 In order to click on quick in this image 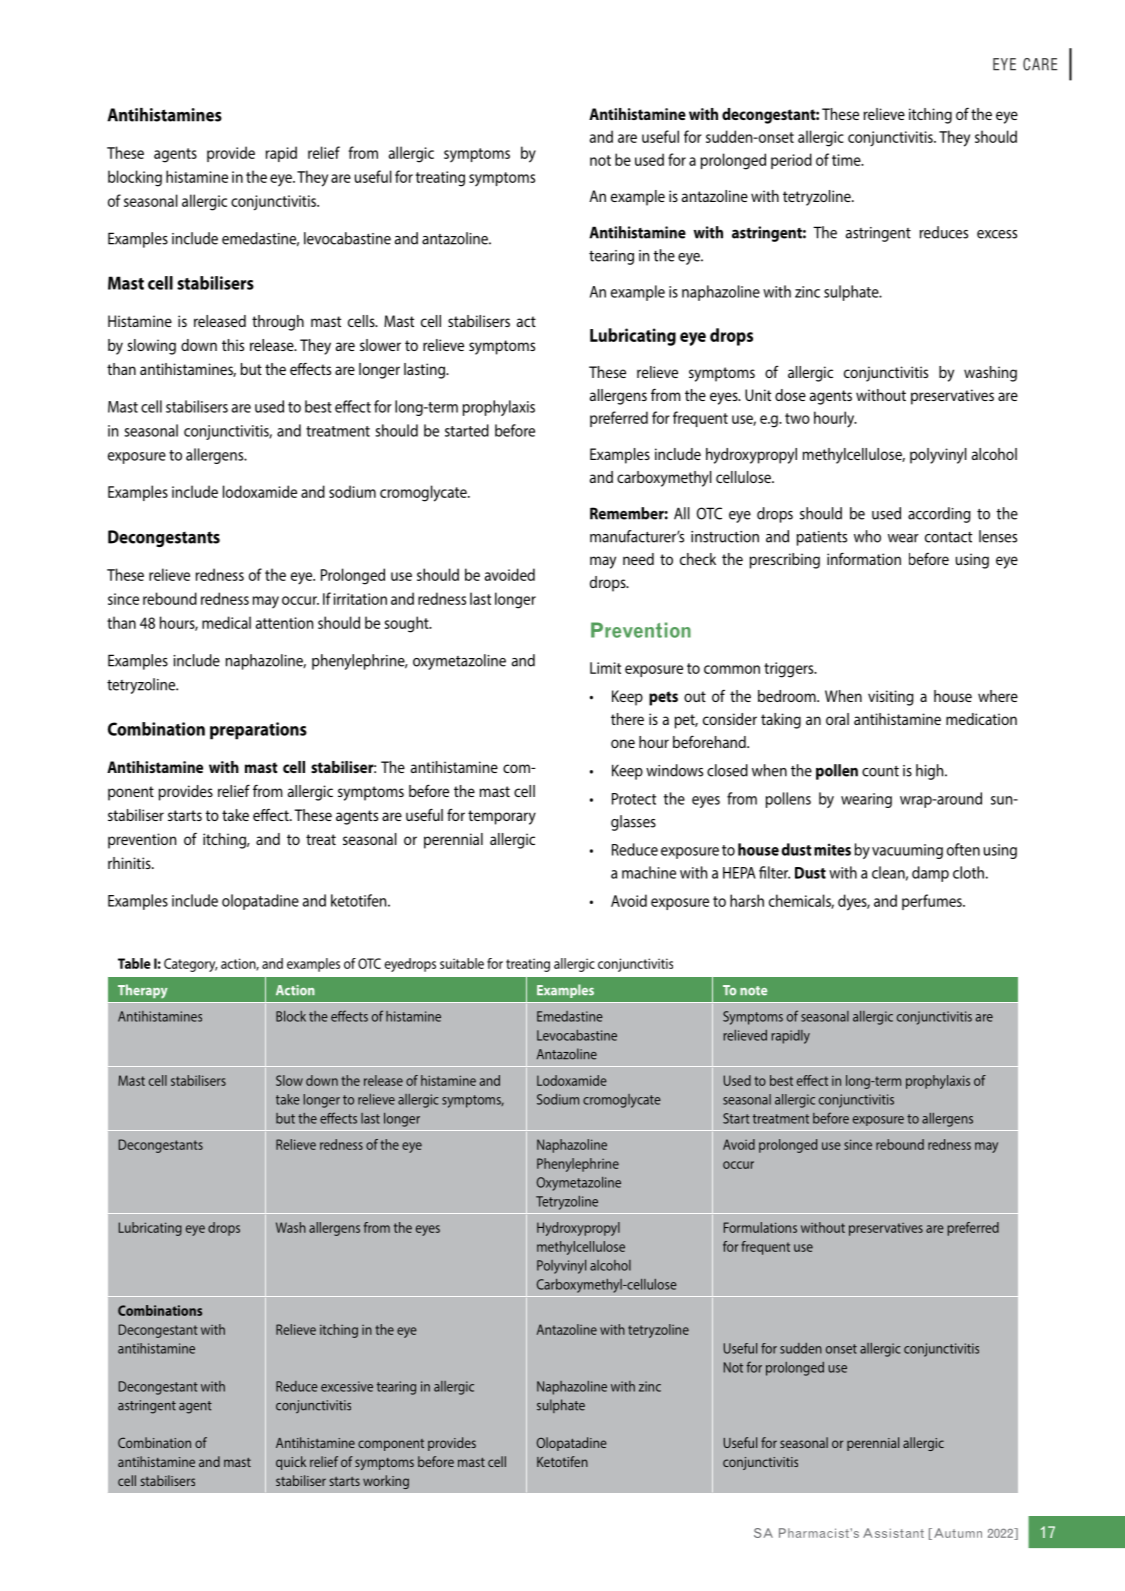, I will do `click(291, 1463)`.
